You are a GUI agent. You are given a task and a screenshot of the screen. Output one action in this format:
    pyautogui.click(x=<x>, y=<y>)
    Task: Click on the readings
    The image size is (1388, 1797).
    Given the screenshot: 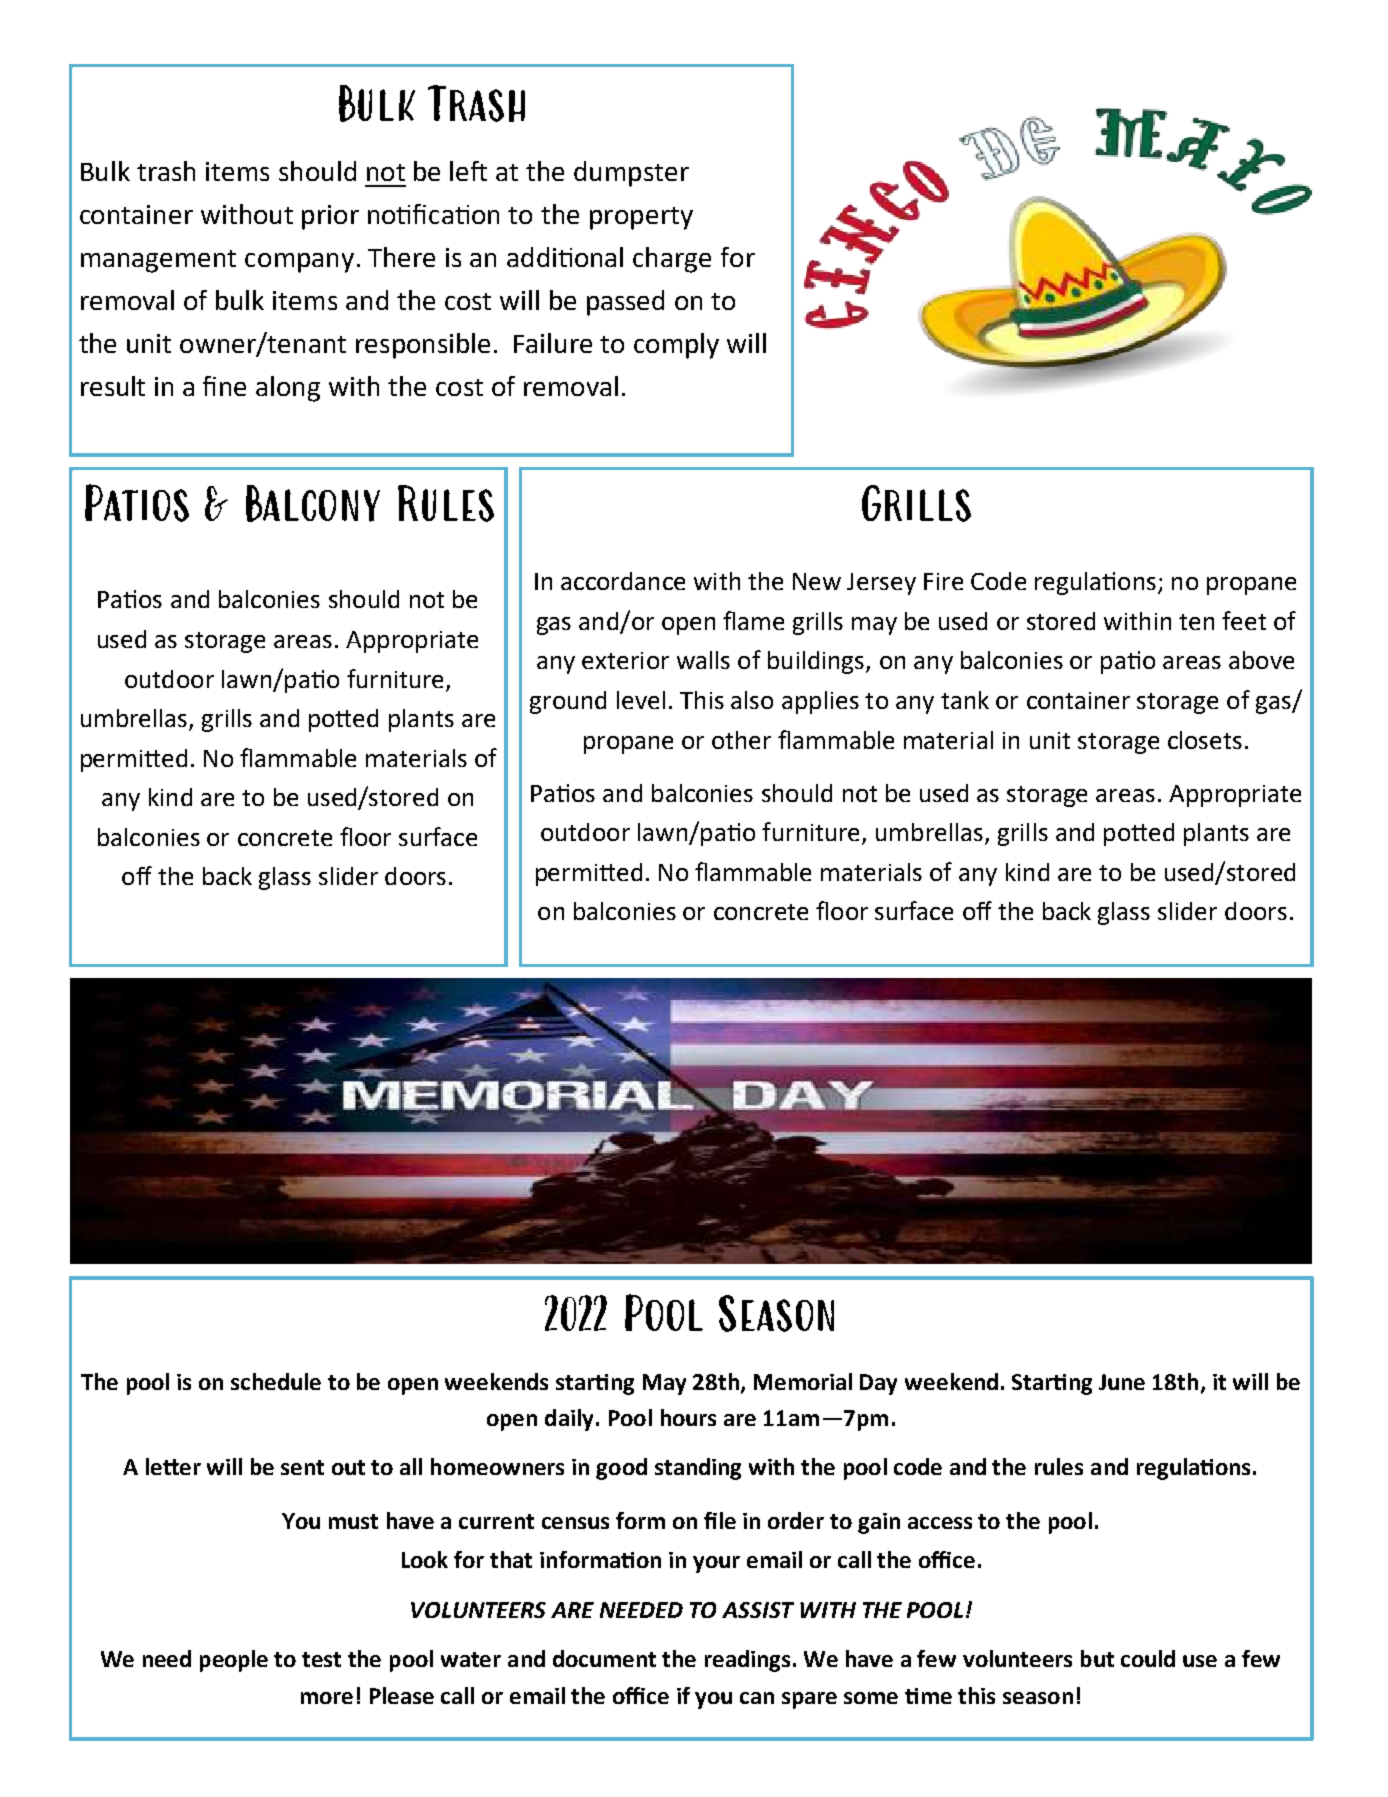 What is the action you would take?
    pyautogui.click(x=747, y=1661)
